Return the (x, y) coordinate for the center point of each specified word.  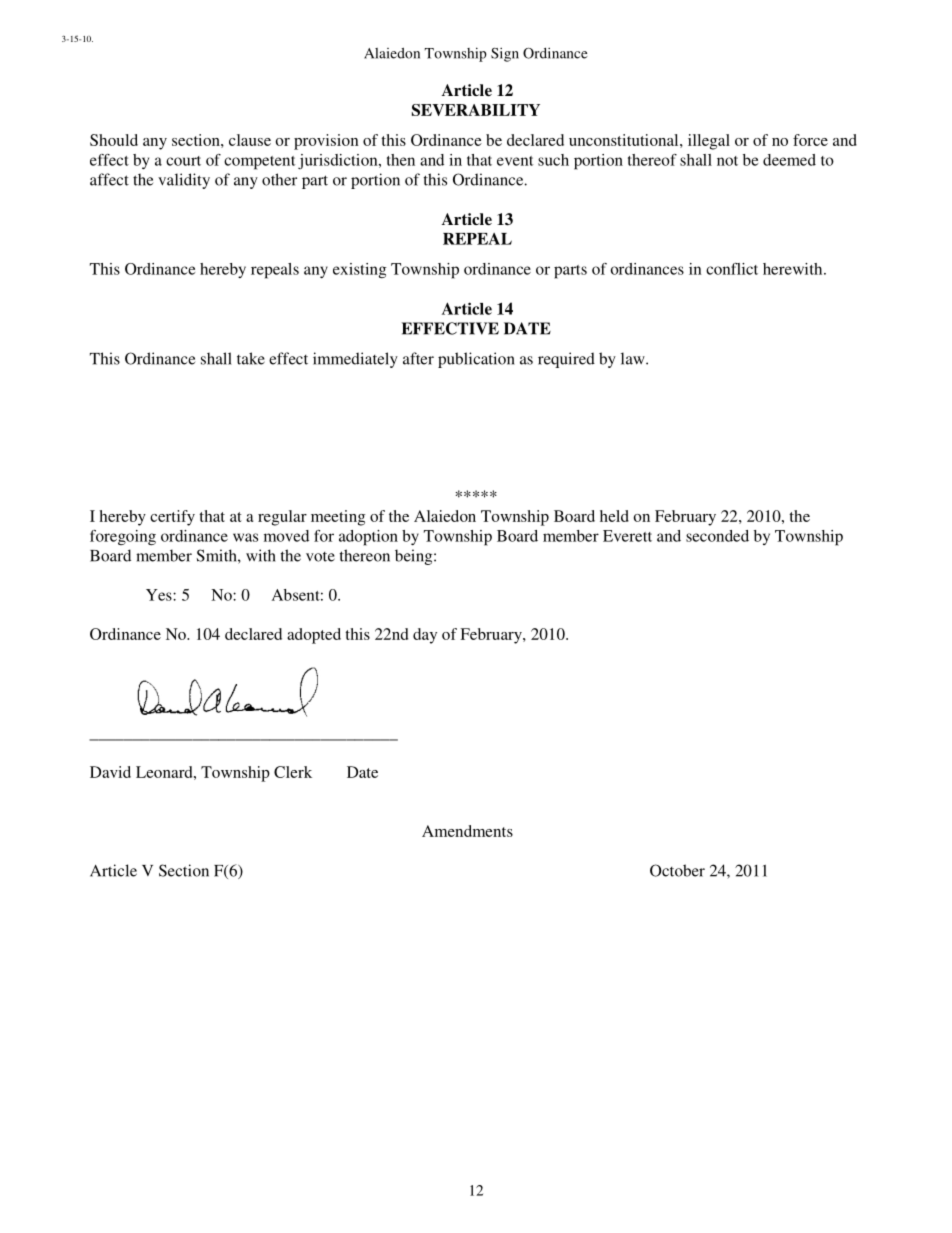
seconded (717, 536)
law (634, 358)
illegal (709, 142)
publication (476, 360)
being (415, 557)
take (251, 358)
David (110, 772)
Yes (160, 595)
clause (250, 140)
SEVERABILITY (476, 110)
